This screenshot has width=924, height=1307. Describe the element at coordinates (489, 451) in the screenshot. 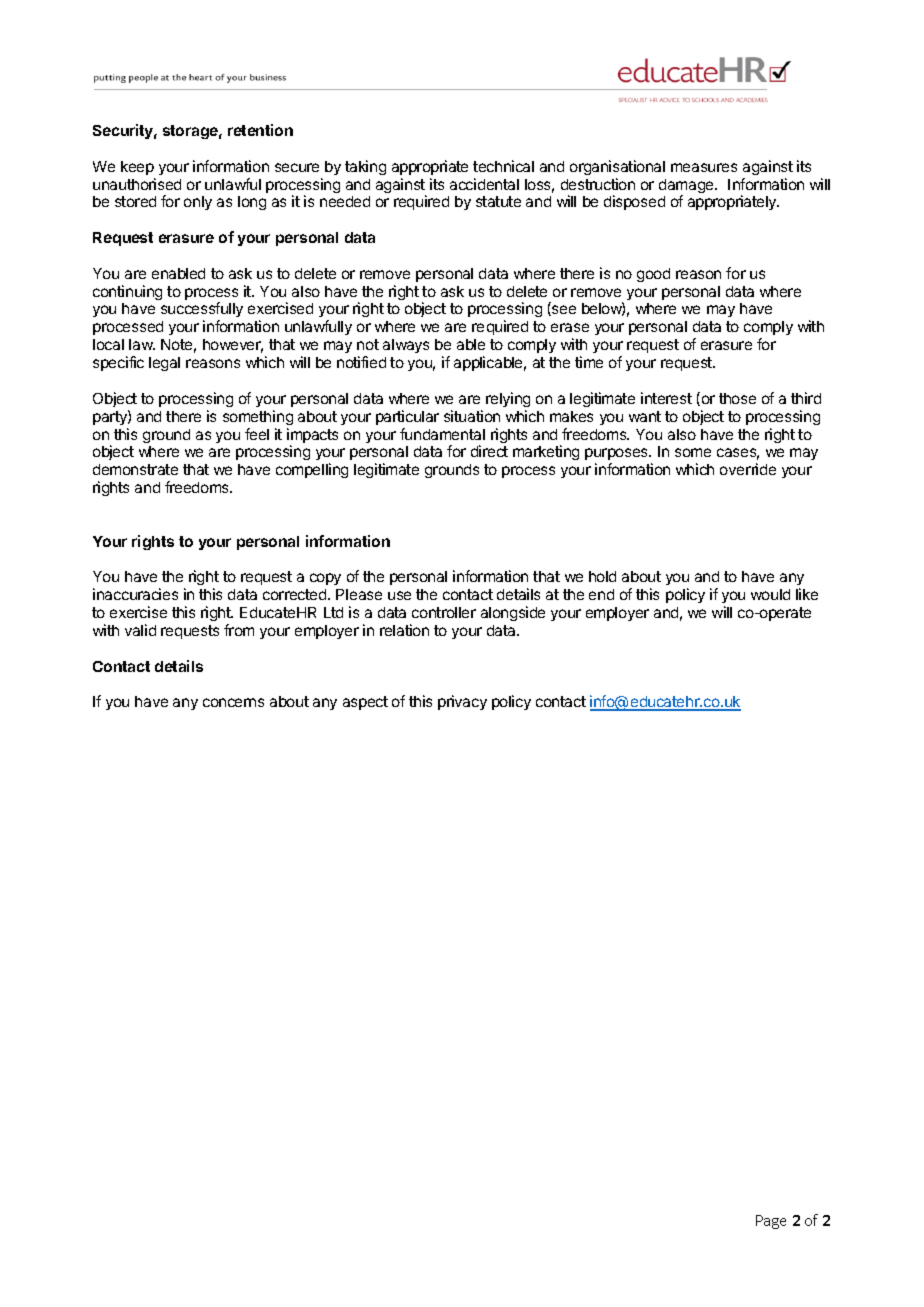

I see `direct` at that location.
